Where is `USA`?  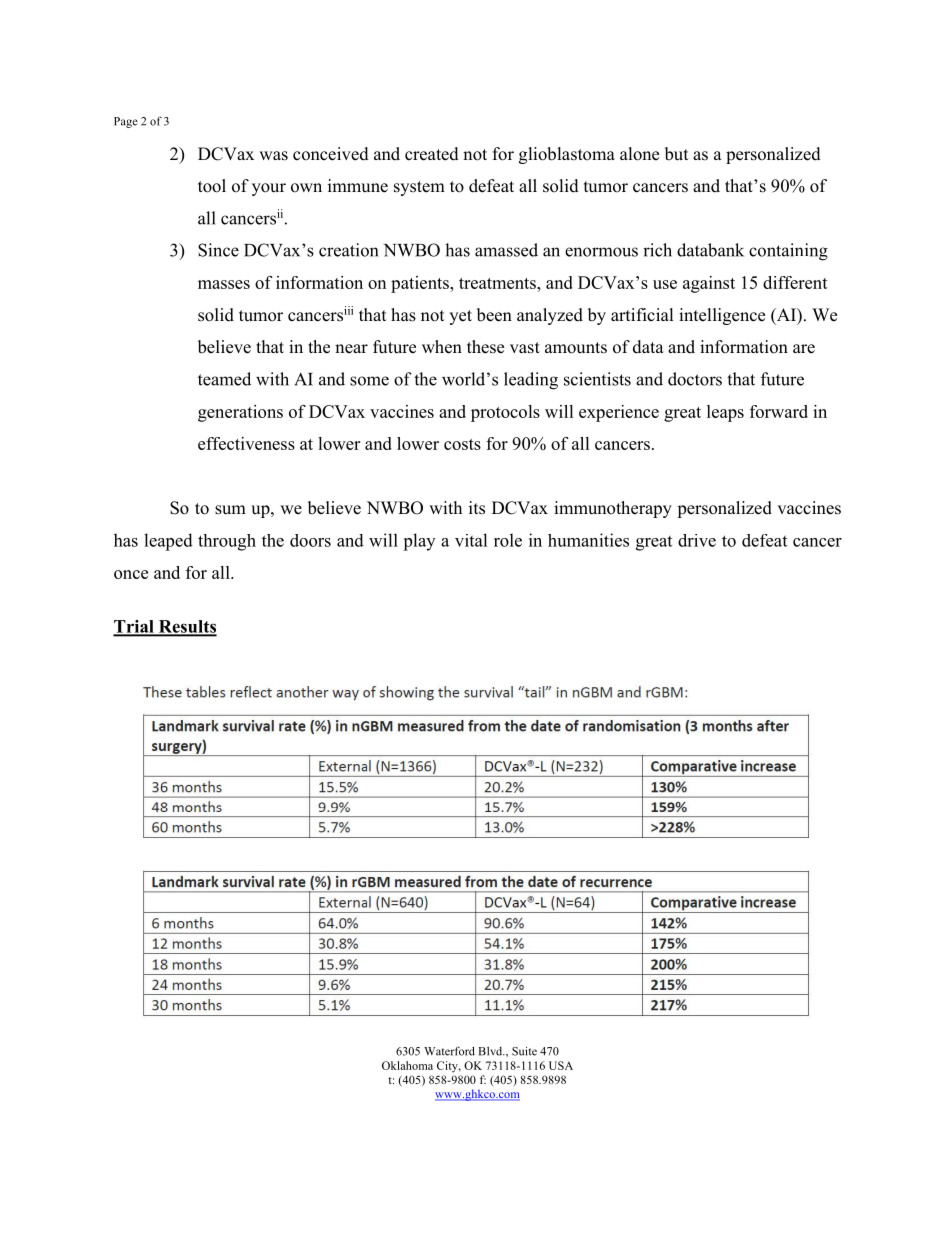
USA is located at coordinates (561, 1065).
